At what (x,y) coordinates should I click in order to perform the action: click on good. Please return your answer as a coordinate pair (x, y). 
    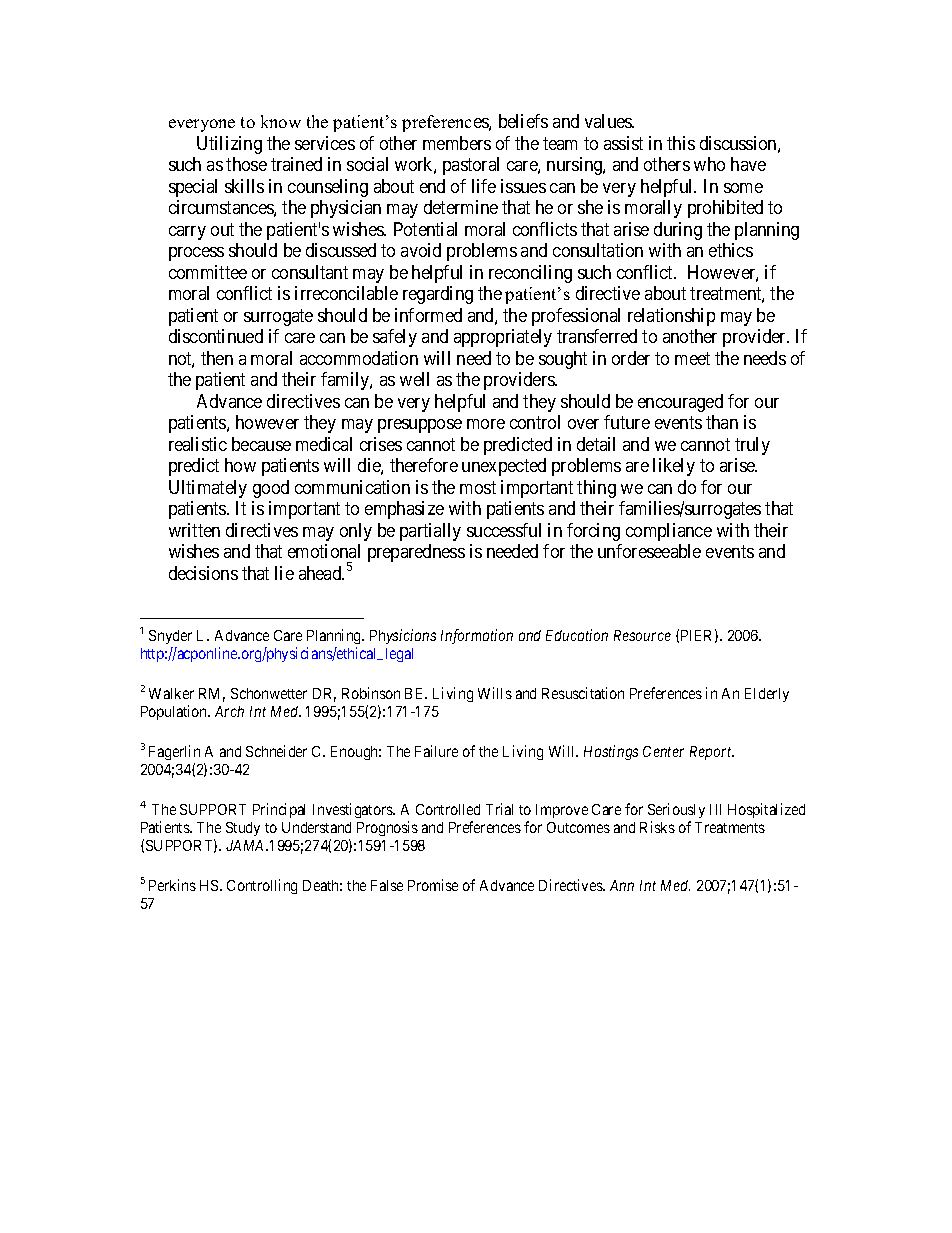
    Looking at the image, I should click on (271, 489).
